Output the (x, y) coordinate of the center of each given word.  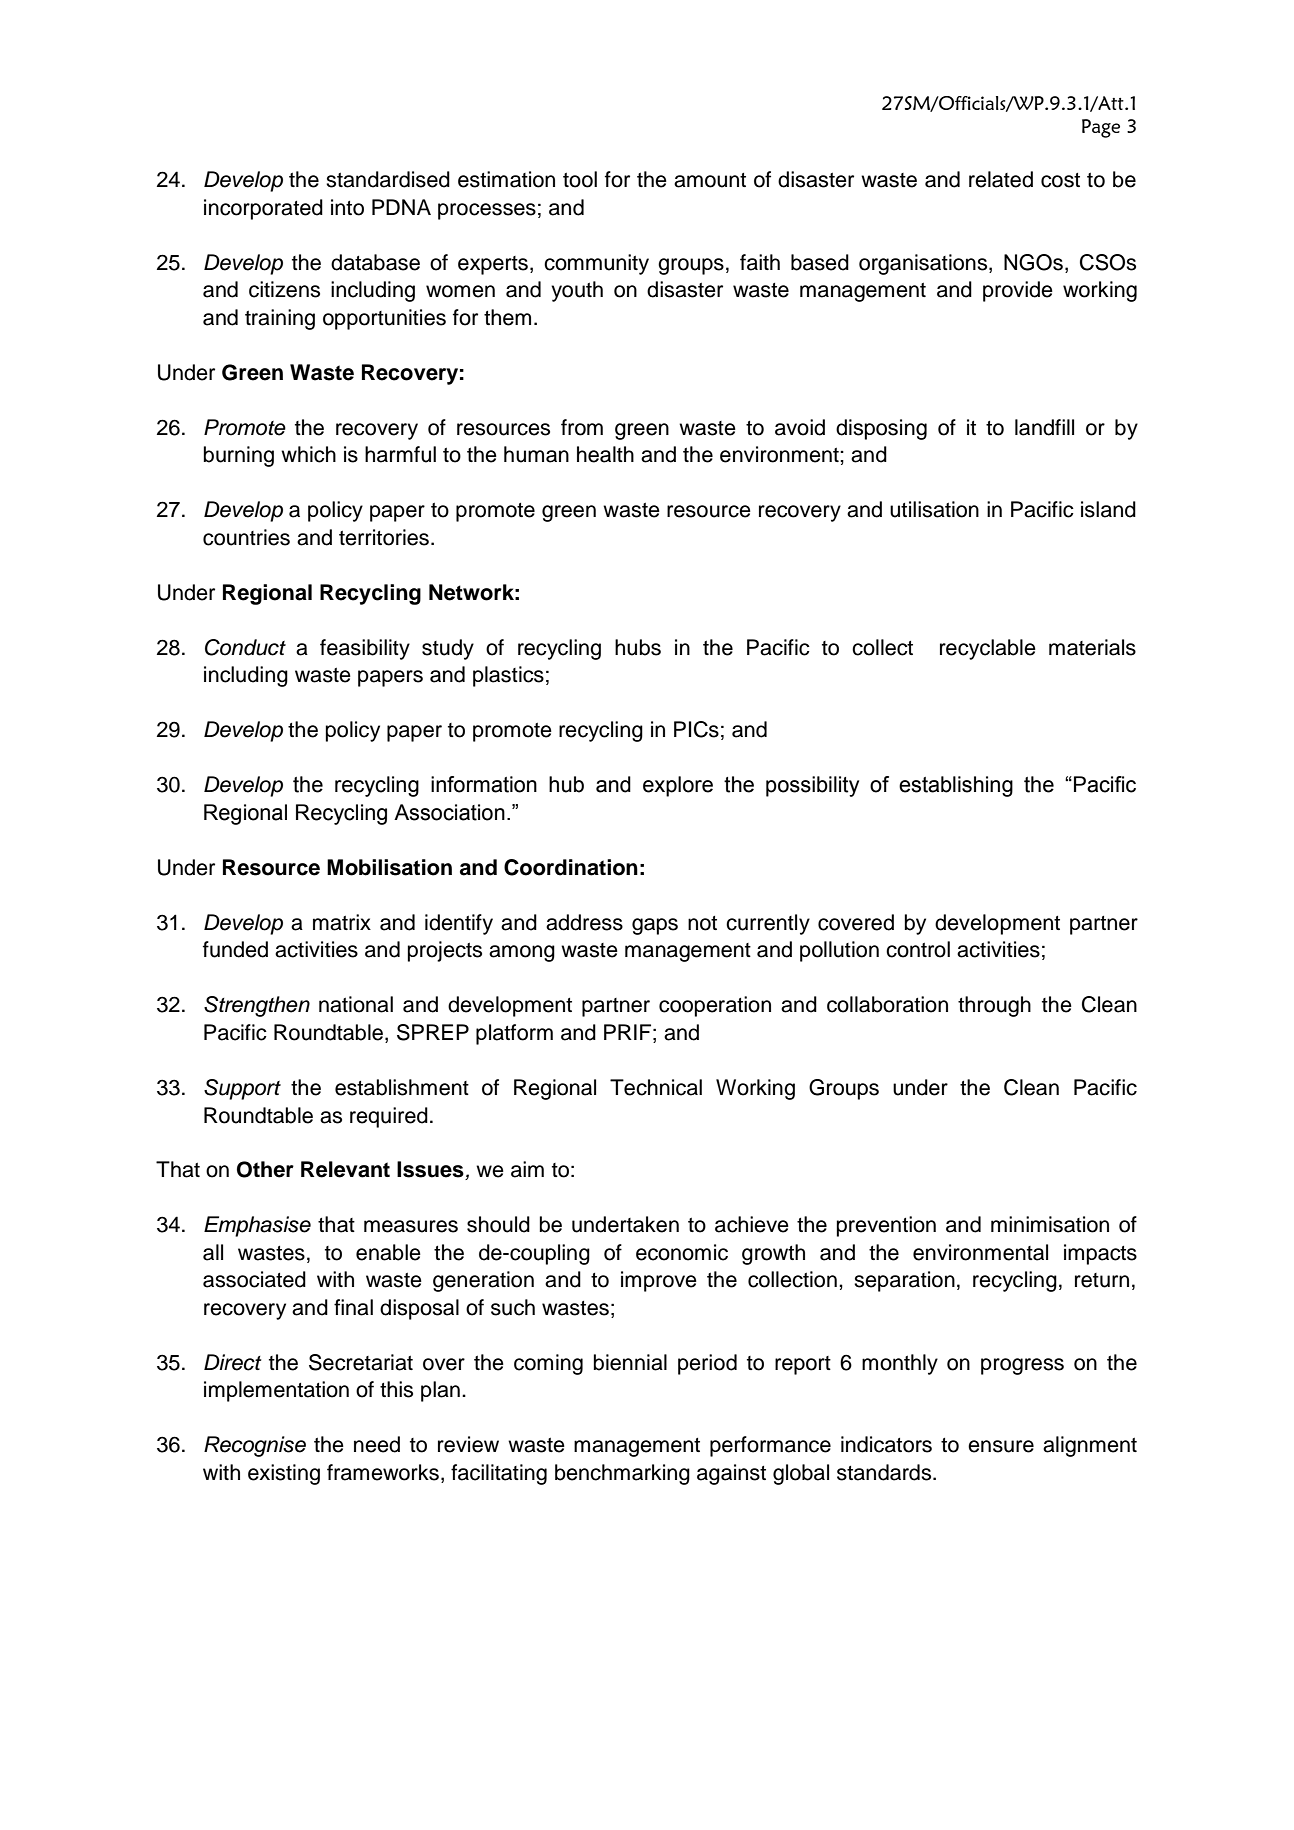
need (377, 1444)
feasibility (365, 649)
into (347, 207)
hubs (638, 647)
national (356, 1004)
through (994, 1006)
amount (710, 180)
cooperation (715, 1006)
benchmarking (622, 1474)
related (1001, 179)
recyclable (988, 649)
